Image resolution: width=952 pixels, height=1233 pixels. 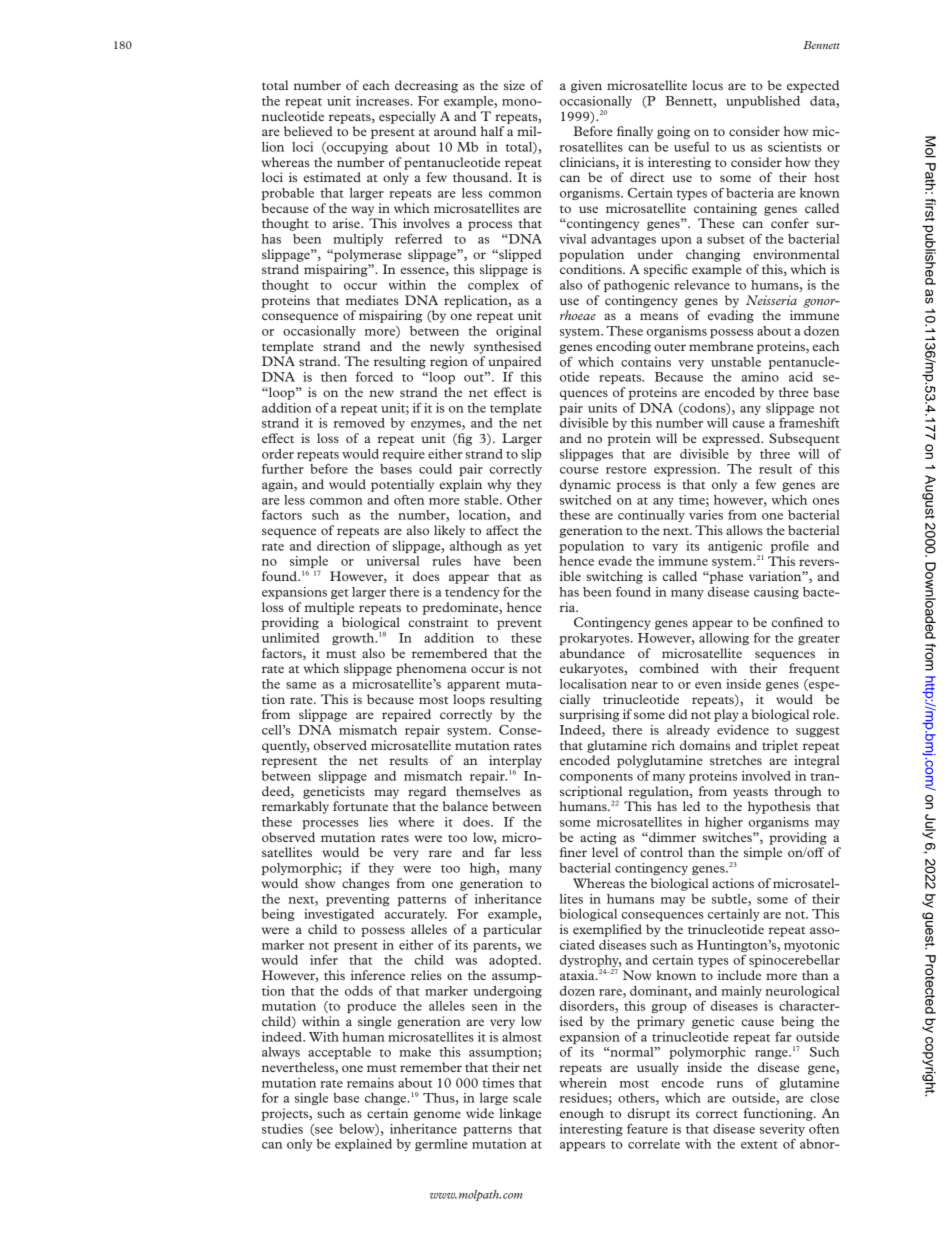 I want to click on switched, so click(x=585, y=500).
